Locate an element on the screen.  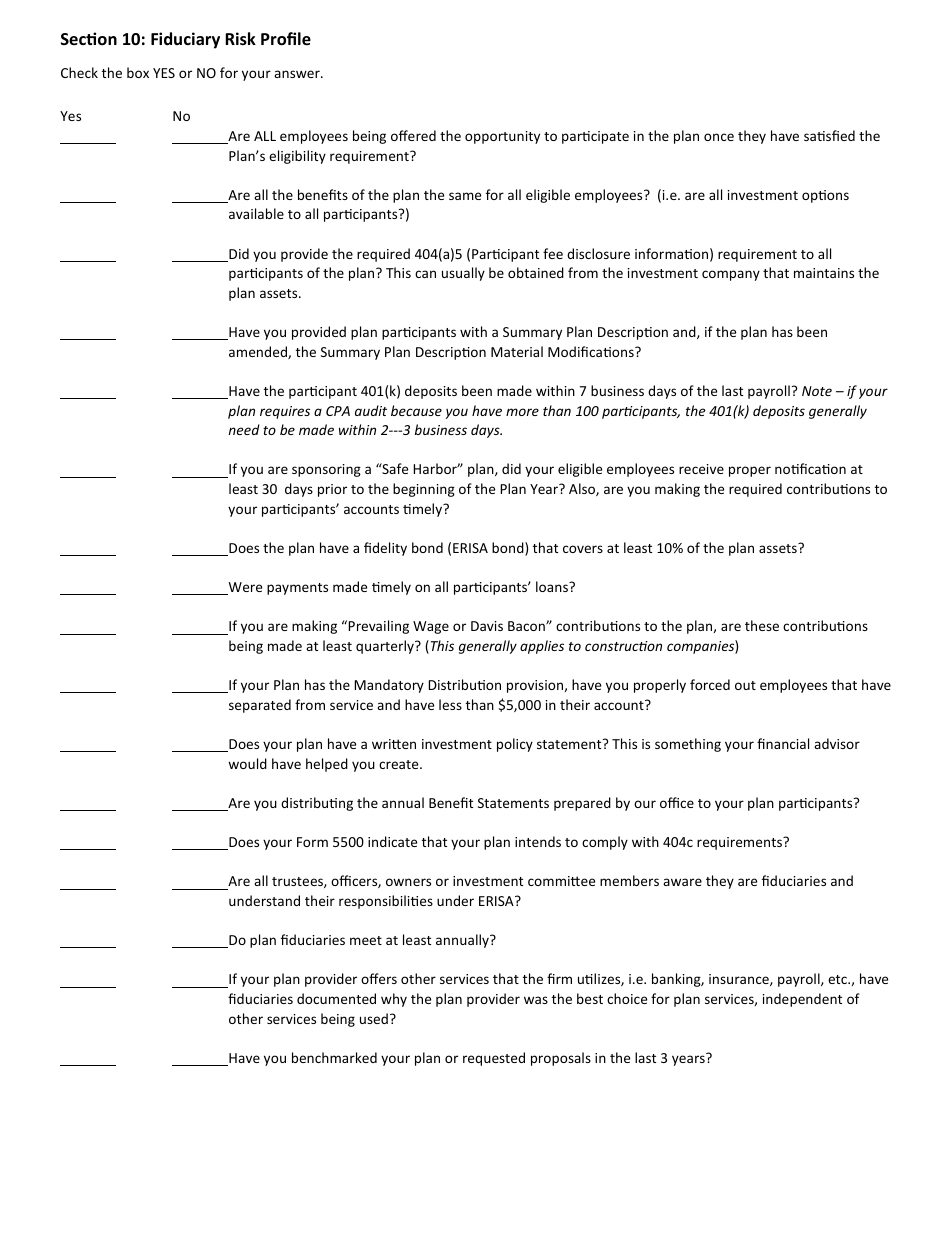
once is located at coordinates (719, 137).
